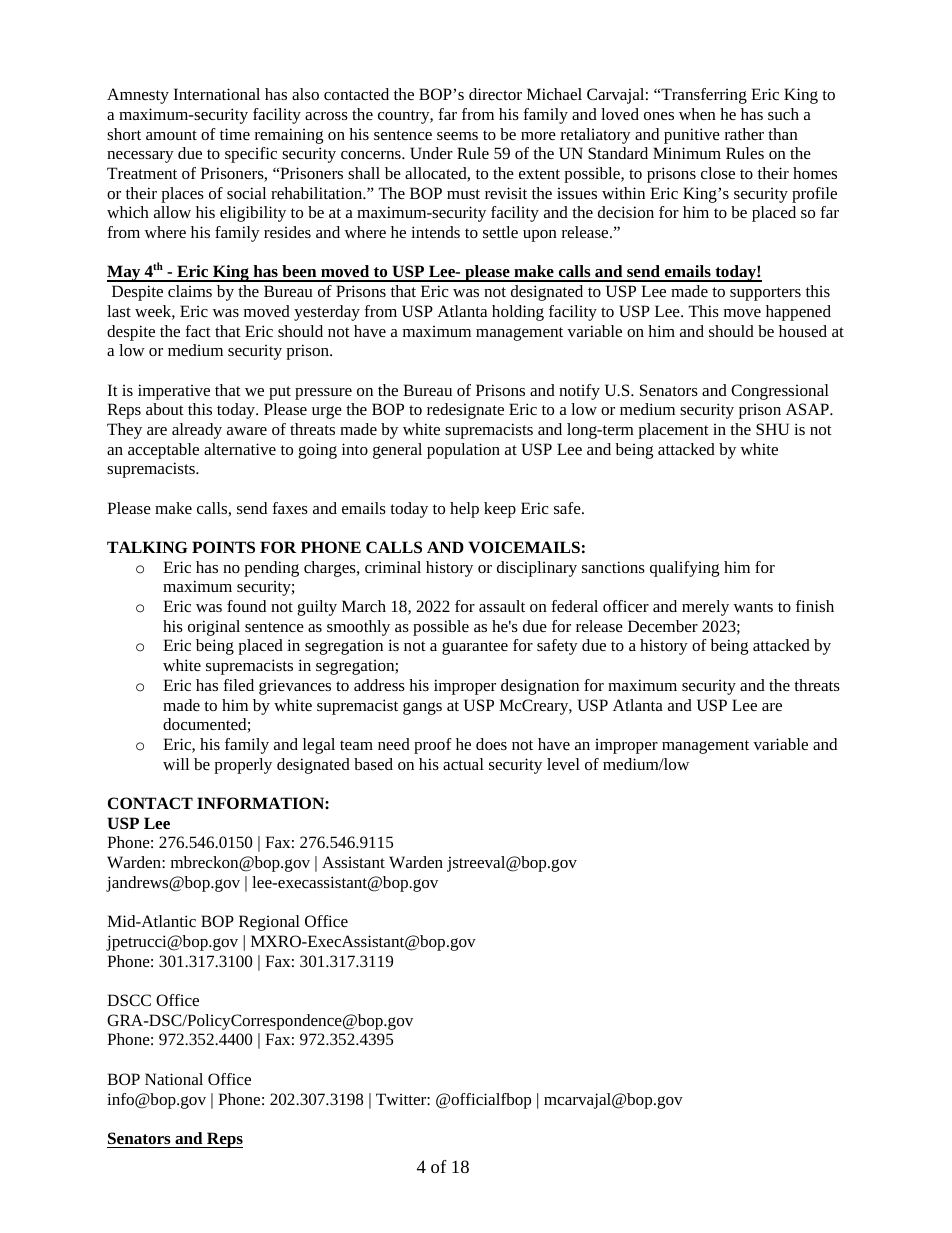 This page has width=952, height=1233. I want to click on DSCC, so click(129, 1000).
